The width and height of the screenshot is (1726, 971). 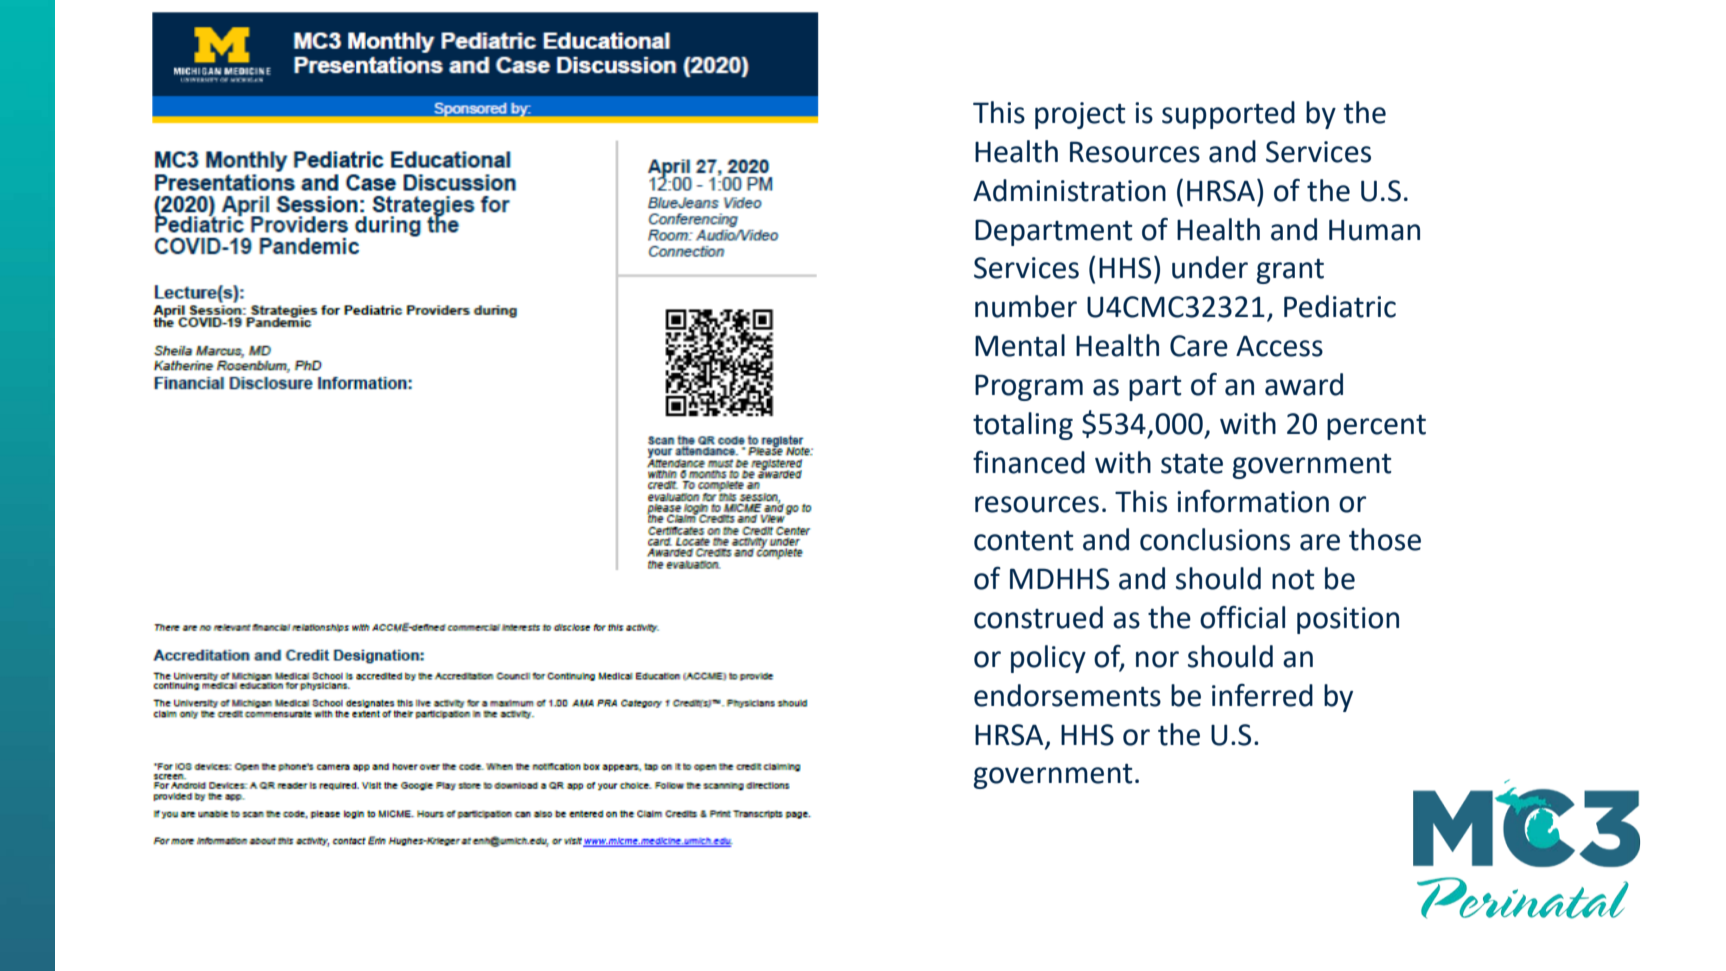 What do you see at coordinates (1157, 659) in the screenshot?
I see `nor` at bounding box center [1157, 659].
